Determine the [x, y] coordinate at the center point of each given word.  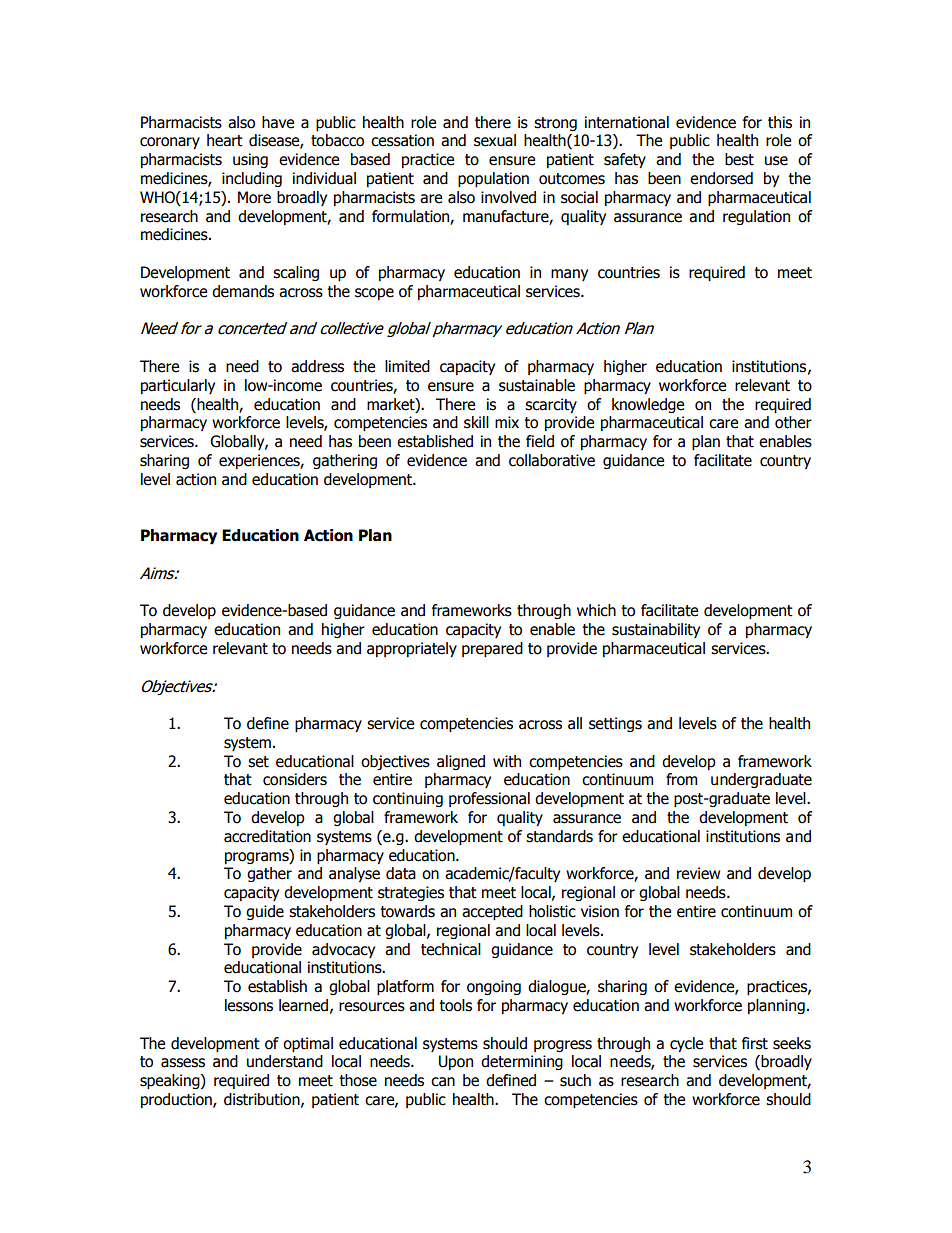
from [681, 779]
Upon [456, 1062]
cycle [686, 1044]
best [739, 159]
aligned [461, 762]
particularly [178, 386]
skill [476, 422]
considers [295, 779]
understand [285, 1061]
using [250, 160]
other [793, 422]
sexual [495, 140]
